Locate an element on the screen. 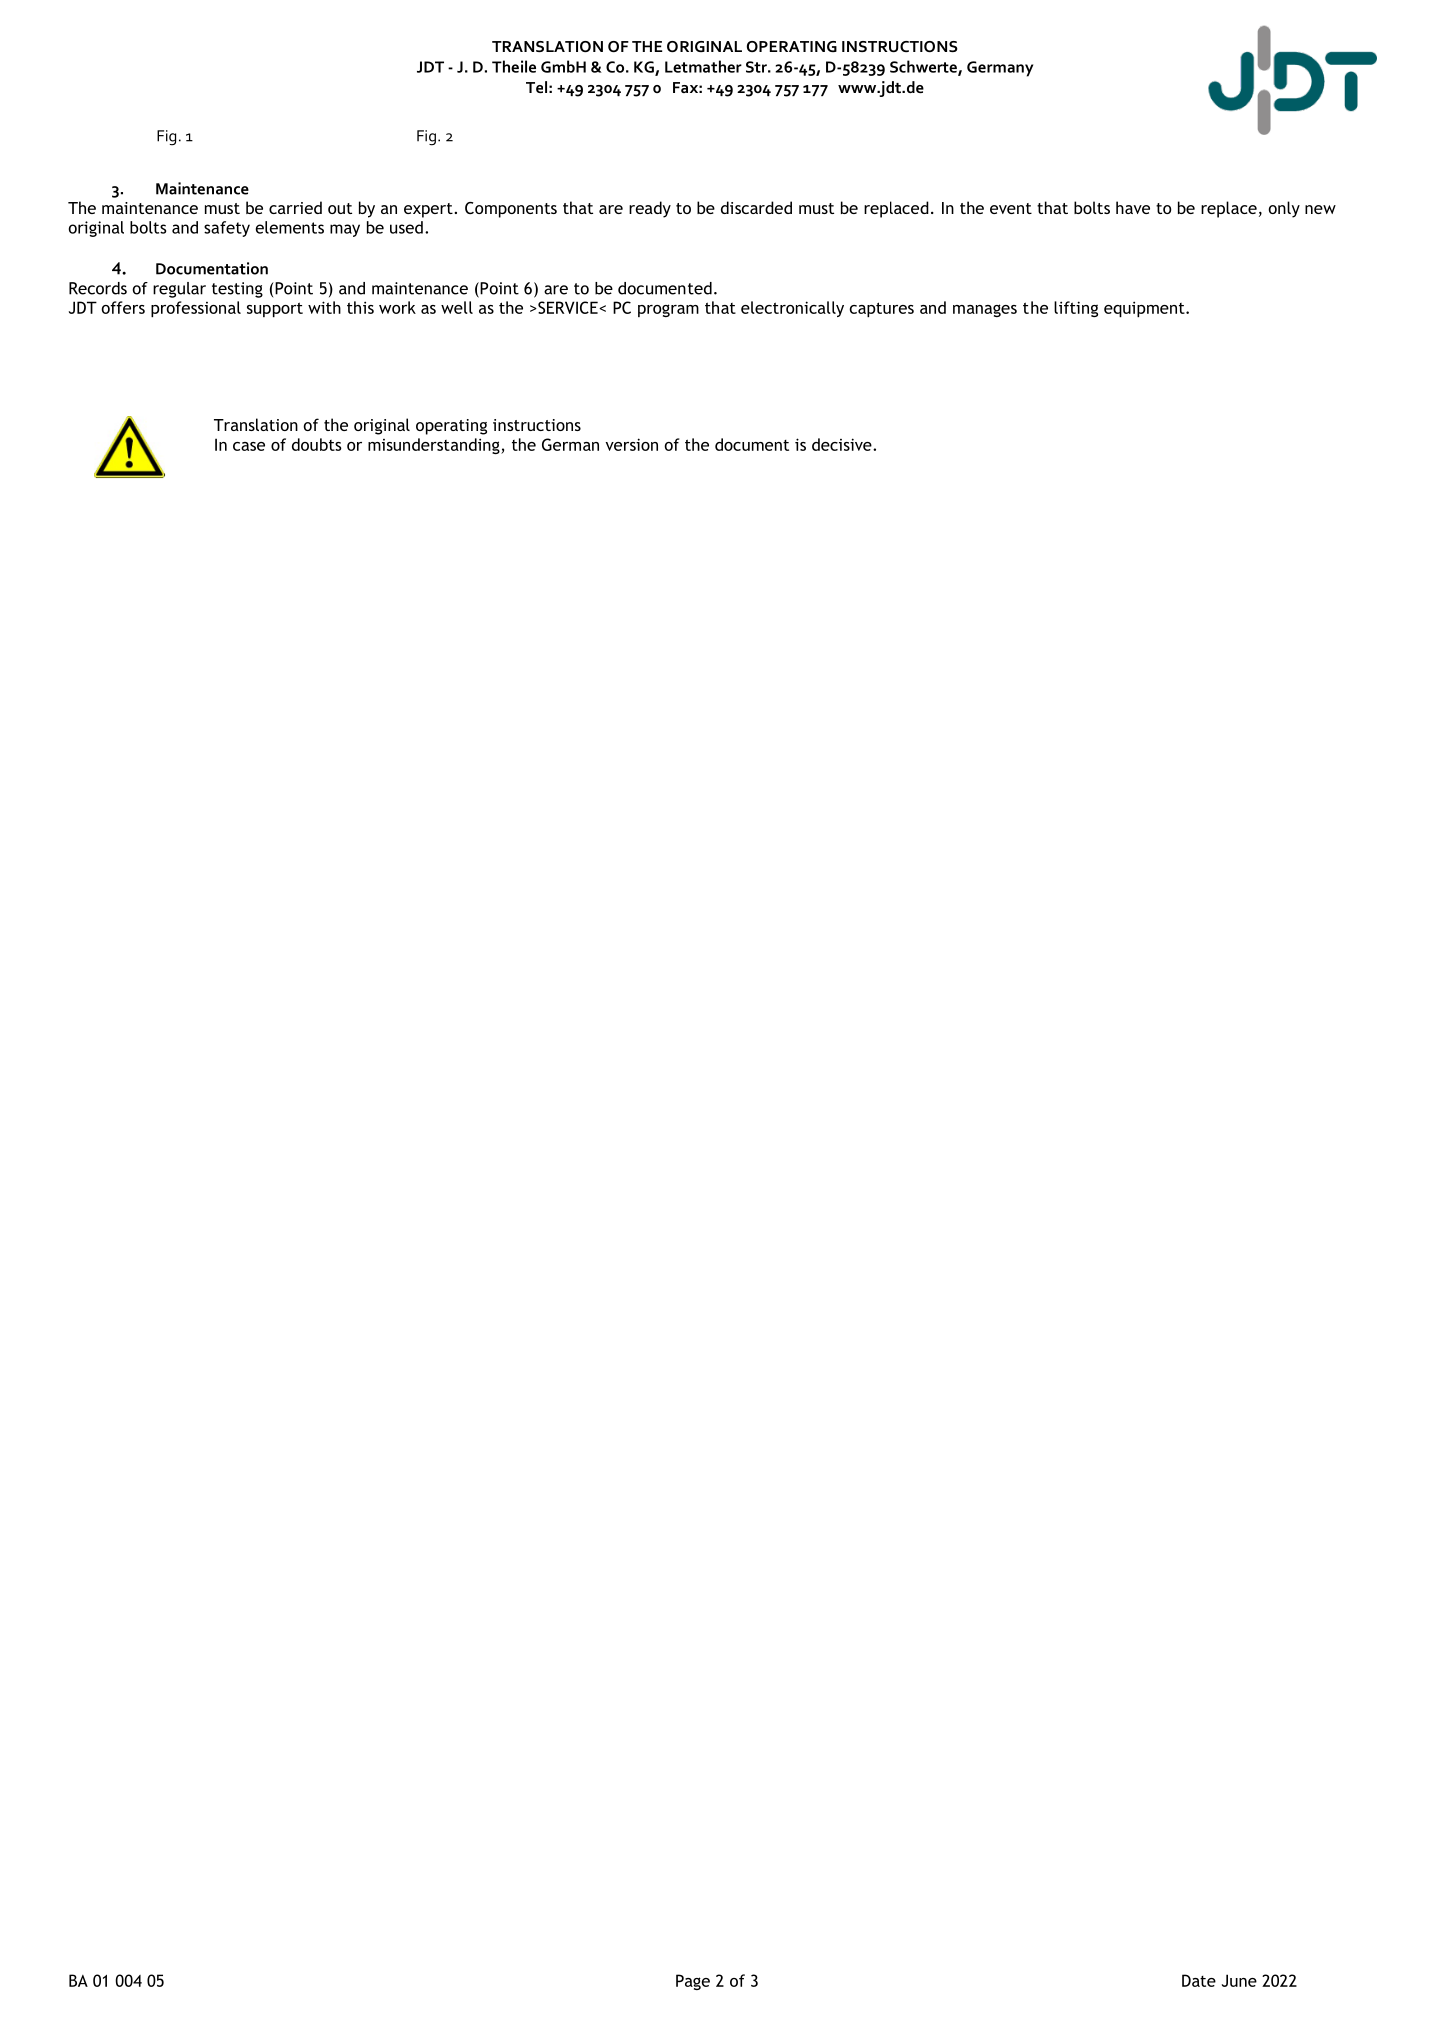 The width and height of the screenshot is (1433, 2027). doubts is located at coordinates (317, 444).
